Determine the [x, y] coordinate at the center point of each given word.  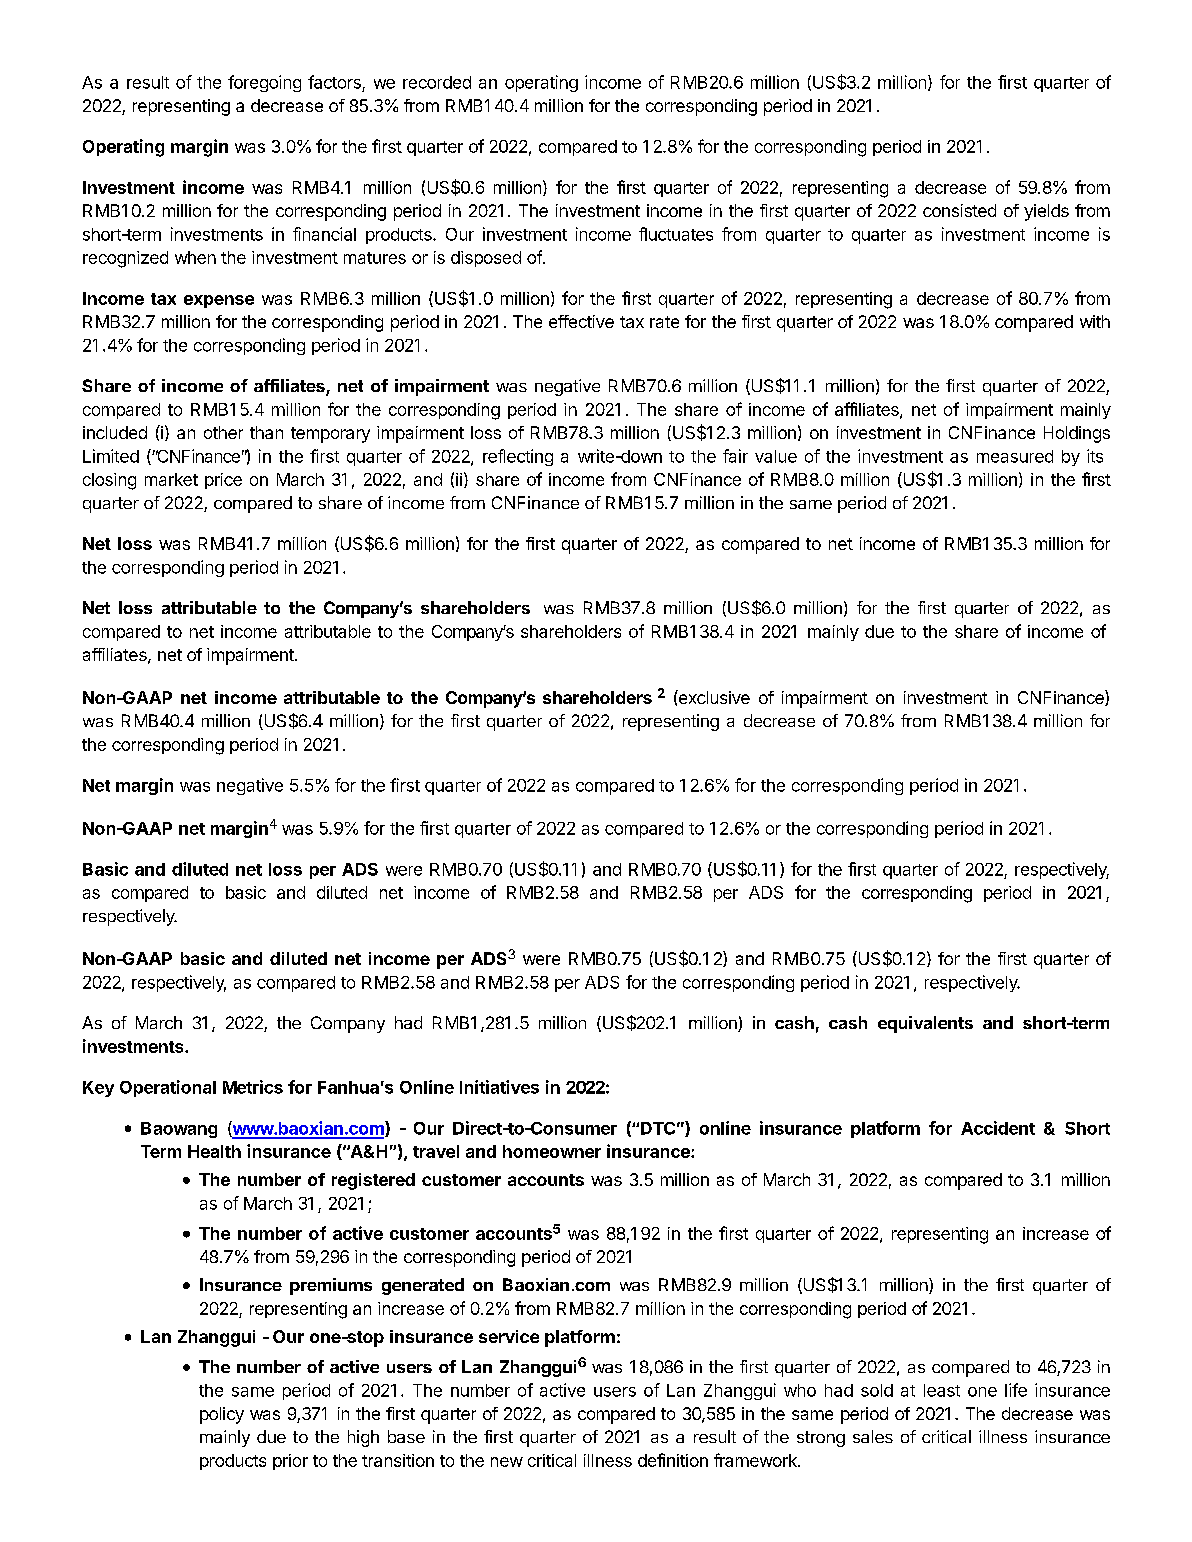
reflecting [518, 457]
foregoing [264, 83]
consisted [959, 210]
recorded [437, 82]
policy [222, 1415]
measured [1015, 456]
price [223, 481]
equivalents [925, 1024]
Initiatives [499, 1087]
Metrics [253, 1087]
